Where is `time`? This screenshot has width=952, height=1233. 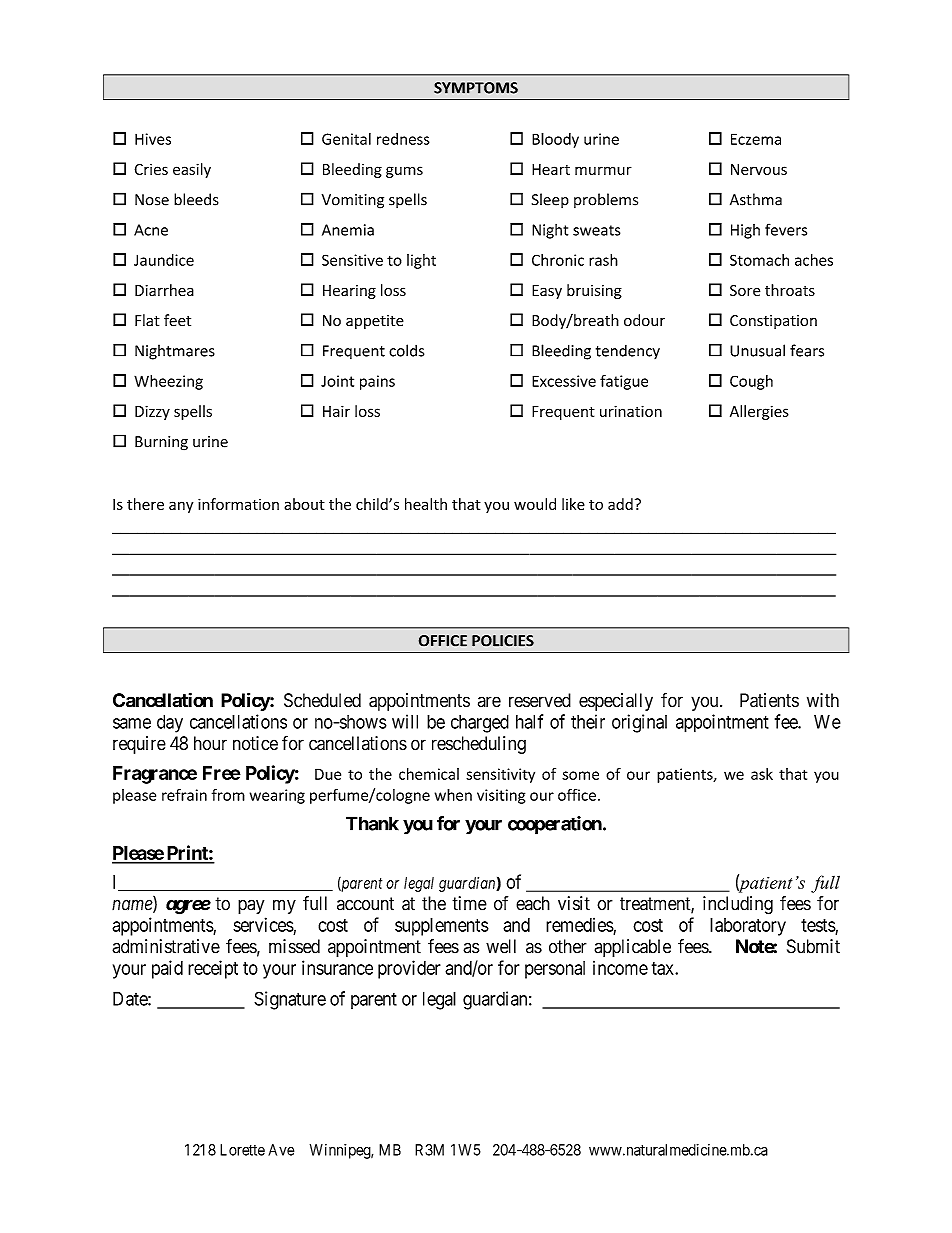
time is located at coordinates (469, 903).
